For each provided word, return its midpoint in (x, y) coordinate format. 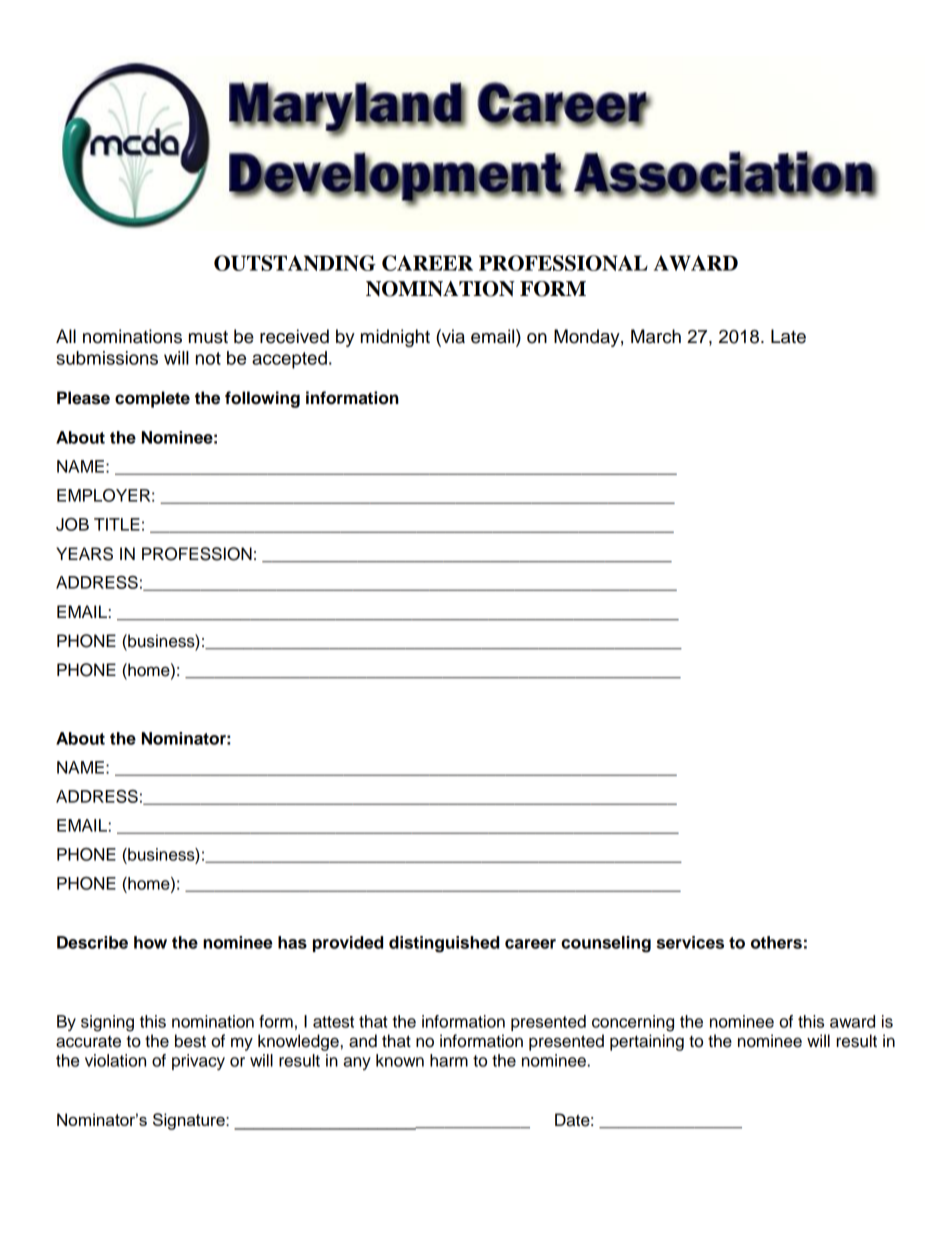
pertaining (647, 1042)
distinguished (444, 944)
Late (788, 336)
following (262, 399)
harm (449, 1060)
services (690, 942)
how (150, 942)
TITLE (117, 524)
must (208, 337)
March (656, 336)
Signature (190, 1121)
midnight (395, 338)
